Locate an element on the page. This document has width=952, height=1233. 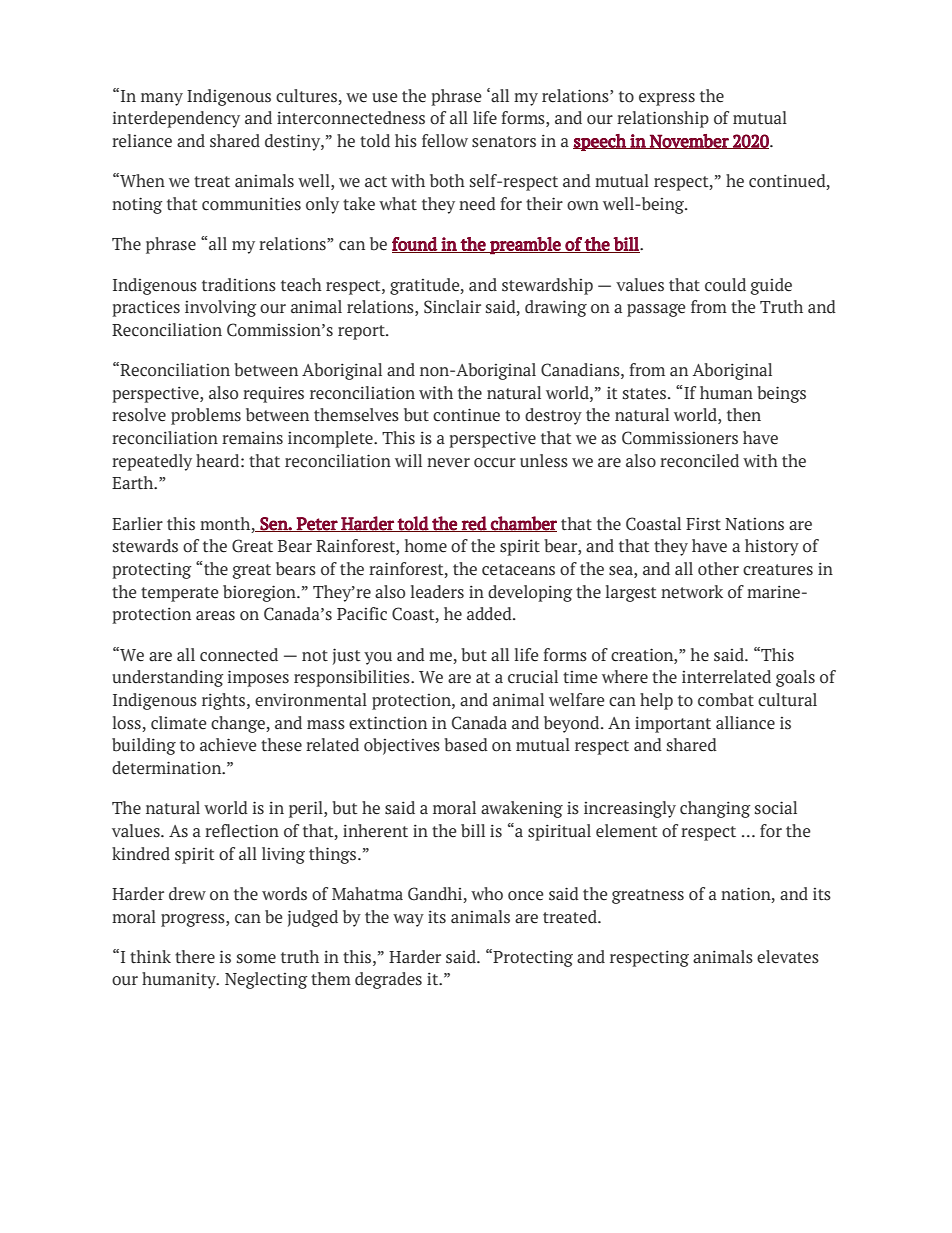
there is located at coordinates (195, 957).
